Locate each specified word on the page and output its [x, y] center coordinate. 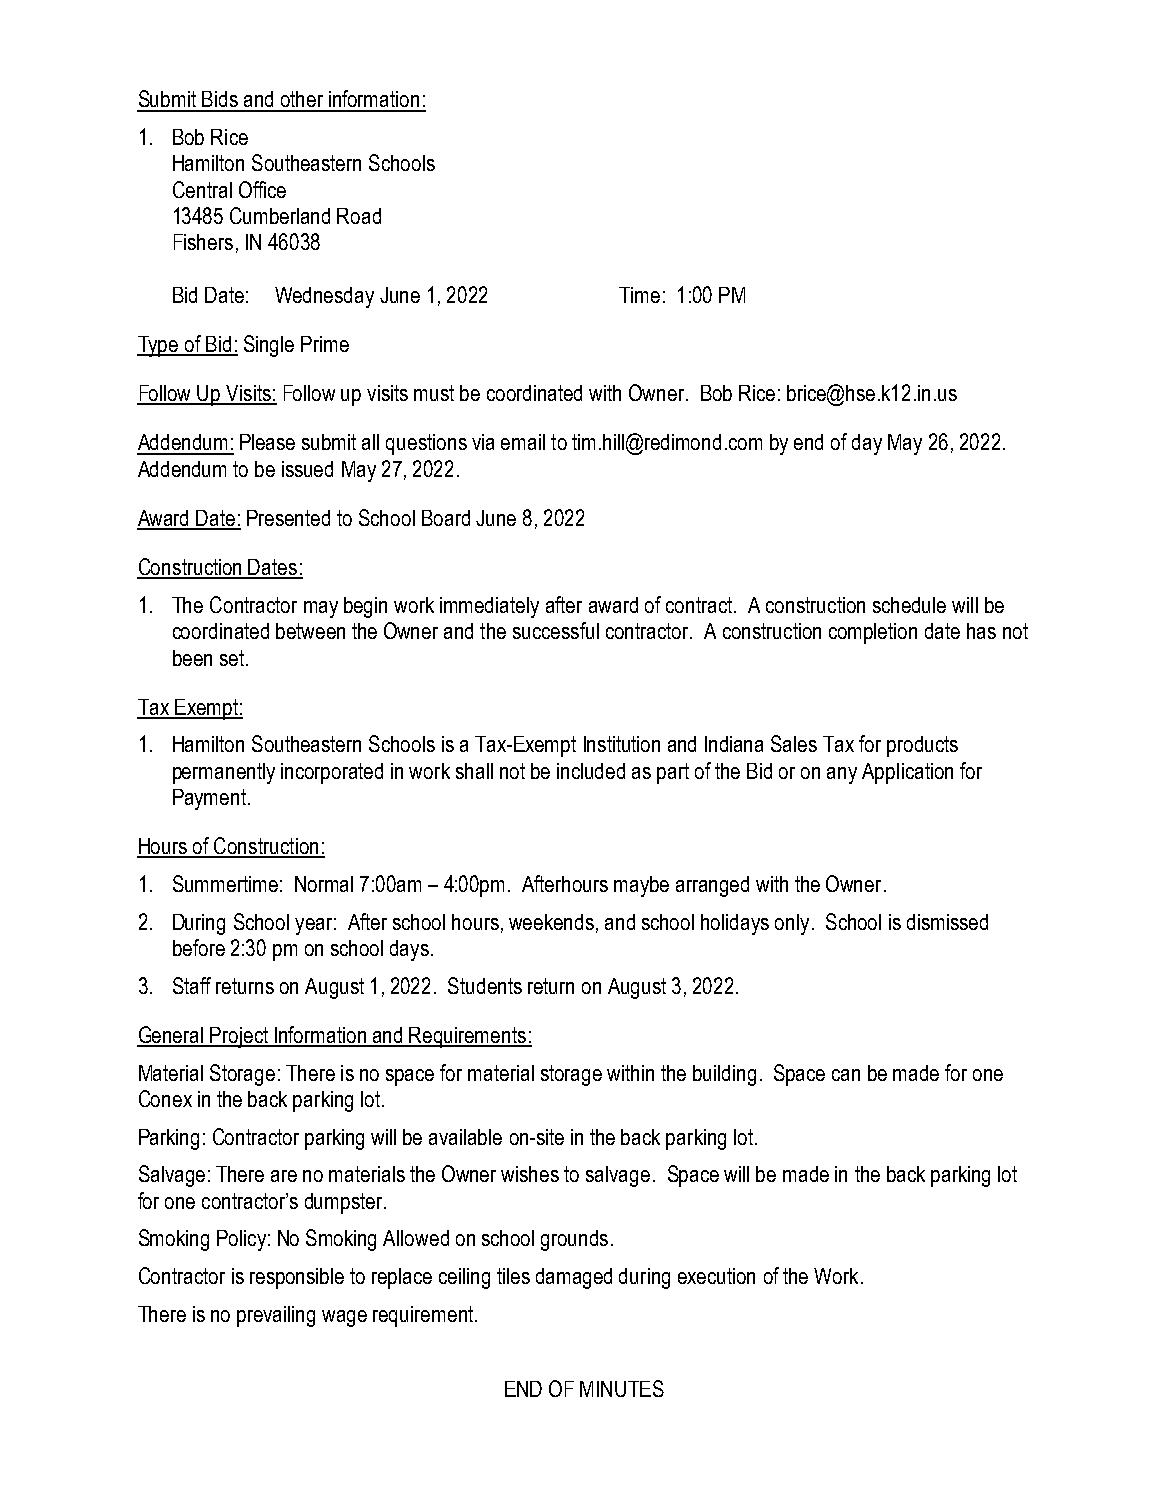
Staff [192, 985]
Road [359, 216]
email [523, 442]
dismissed [947, 922]
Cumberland [280, 215]
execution [716, 1276]
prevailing [276, 1316]
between [310, 631]
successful [556, 630]
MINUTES [622, 1388]
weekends [551, 922]
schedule [909, 605]
